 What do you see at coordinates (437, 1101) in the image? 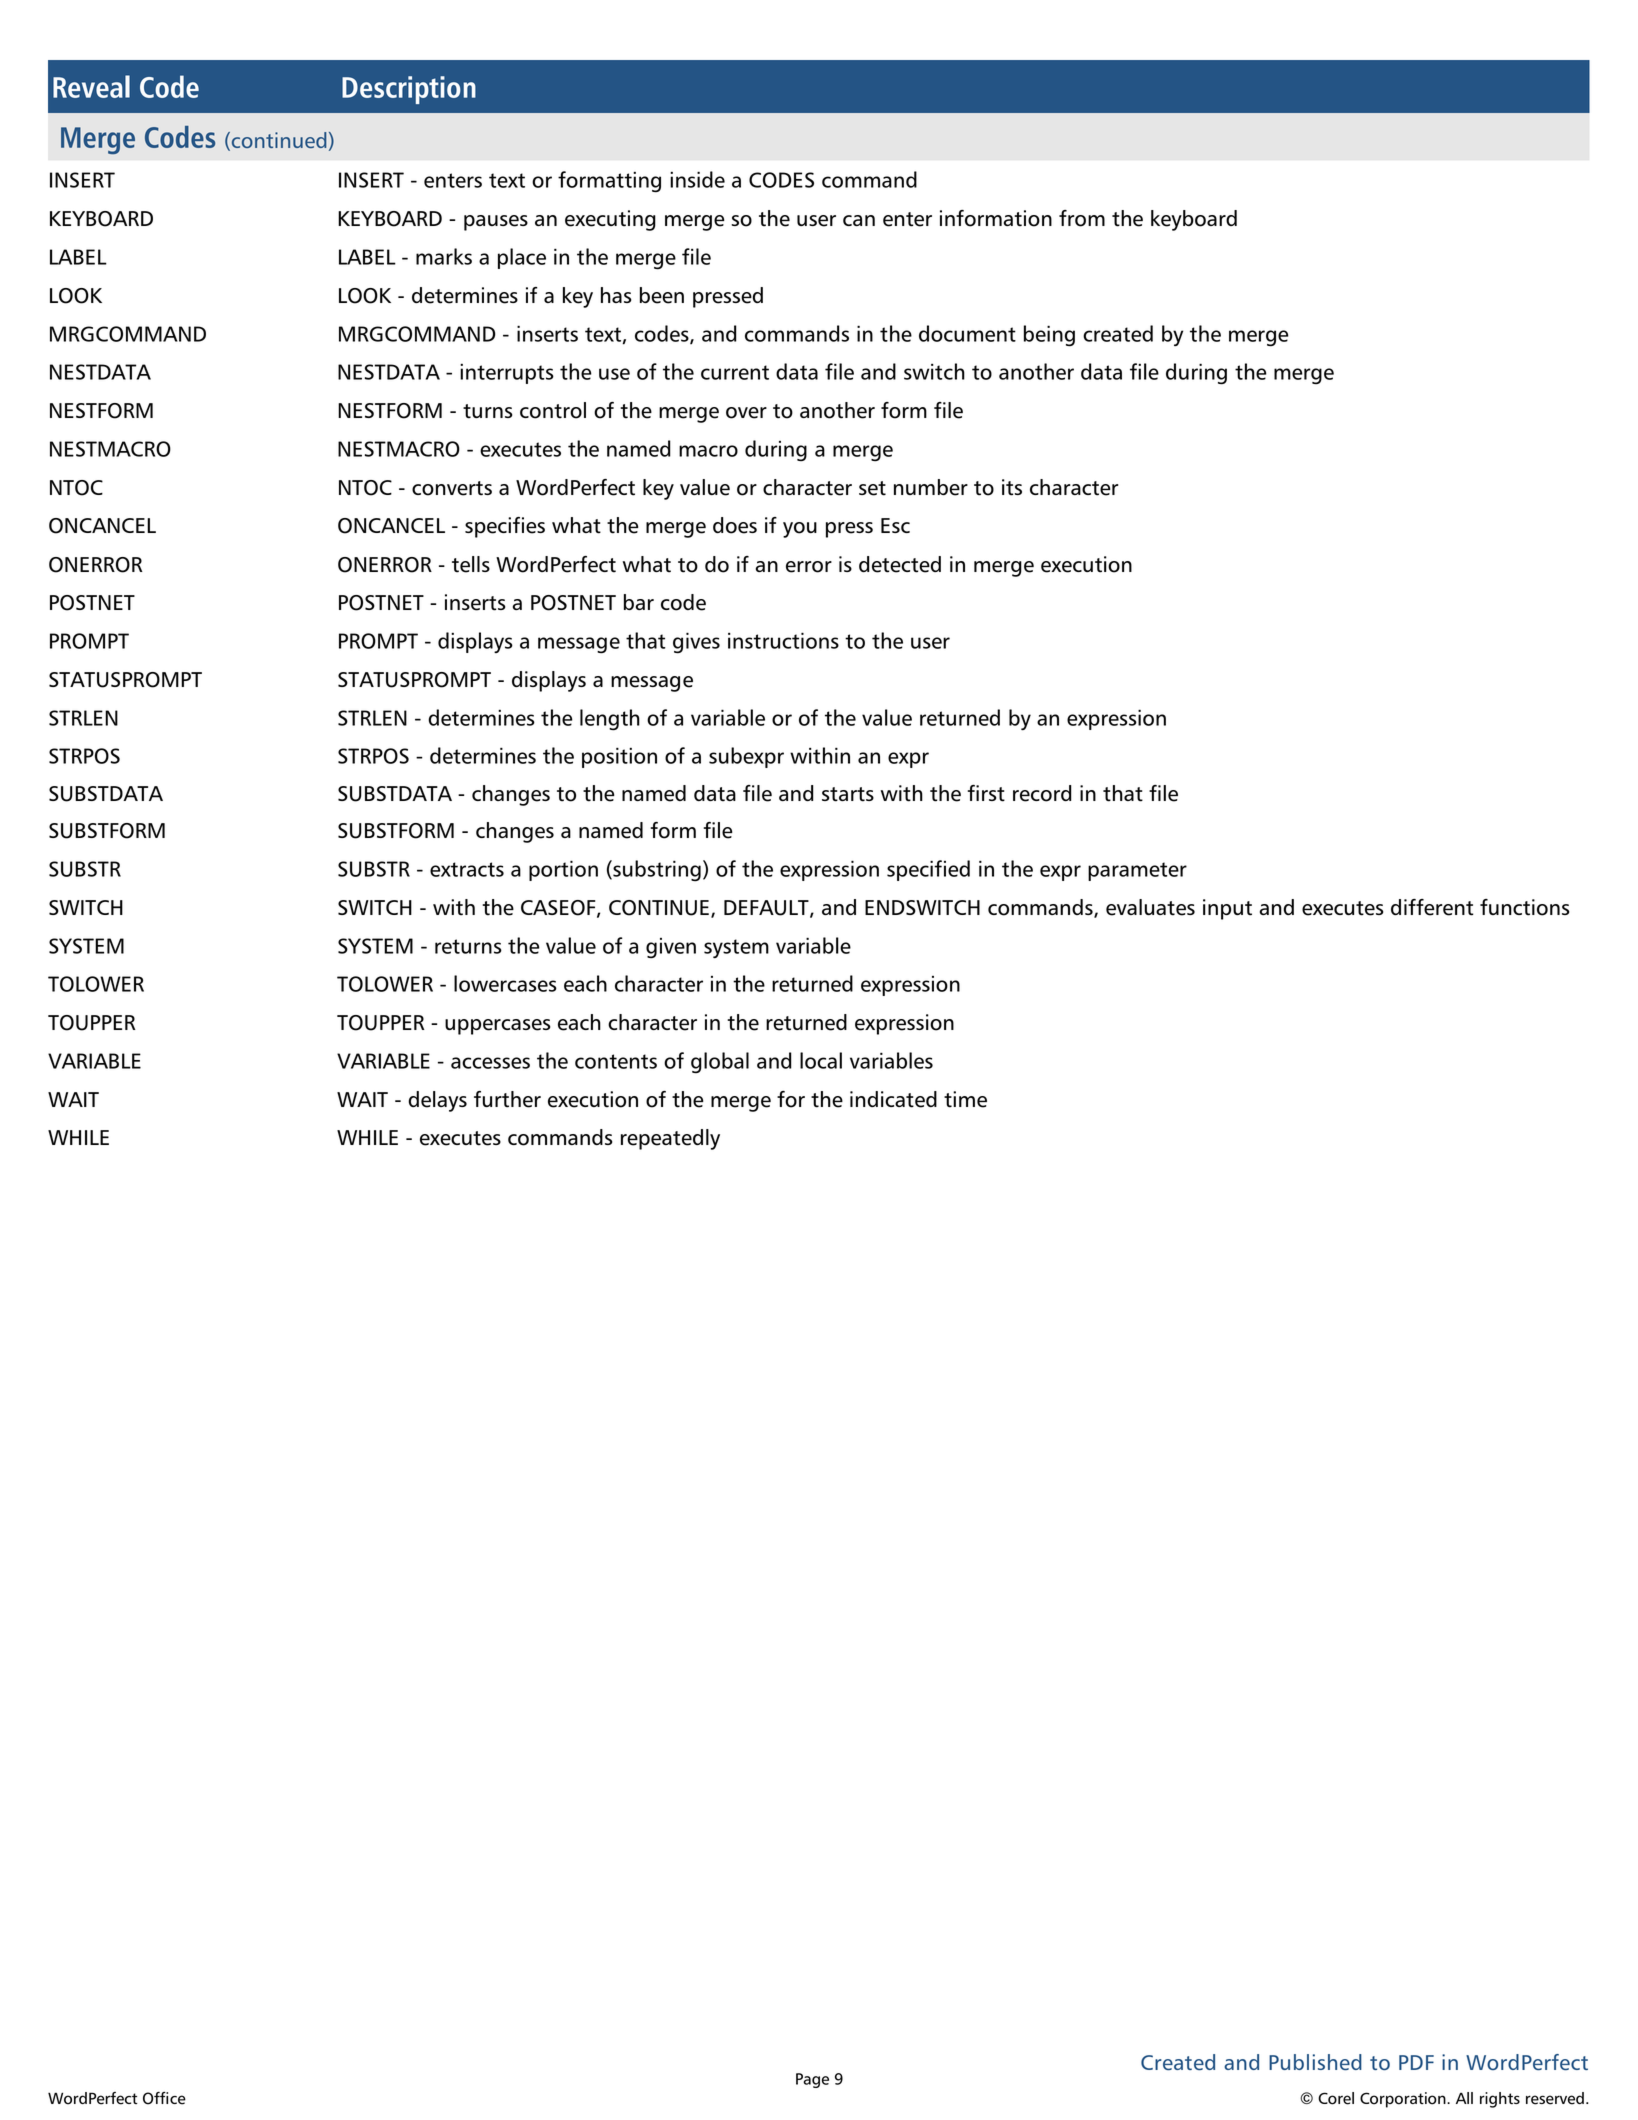
I see `delays` at bounding box center [437, 1101].
